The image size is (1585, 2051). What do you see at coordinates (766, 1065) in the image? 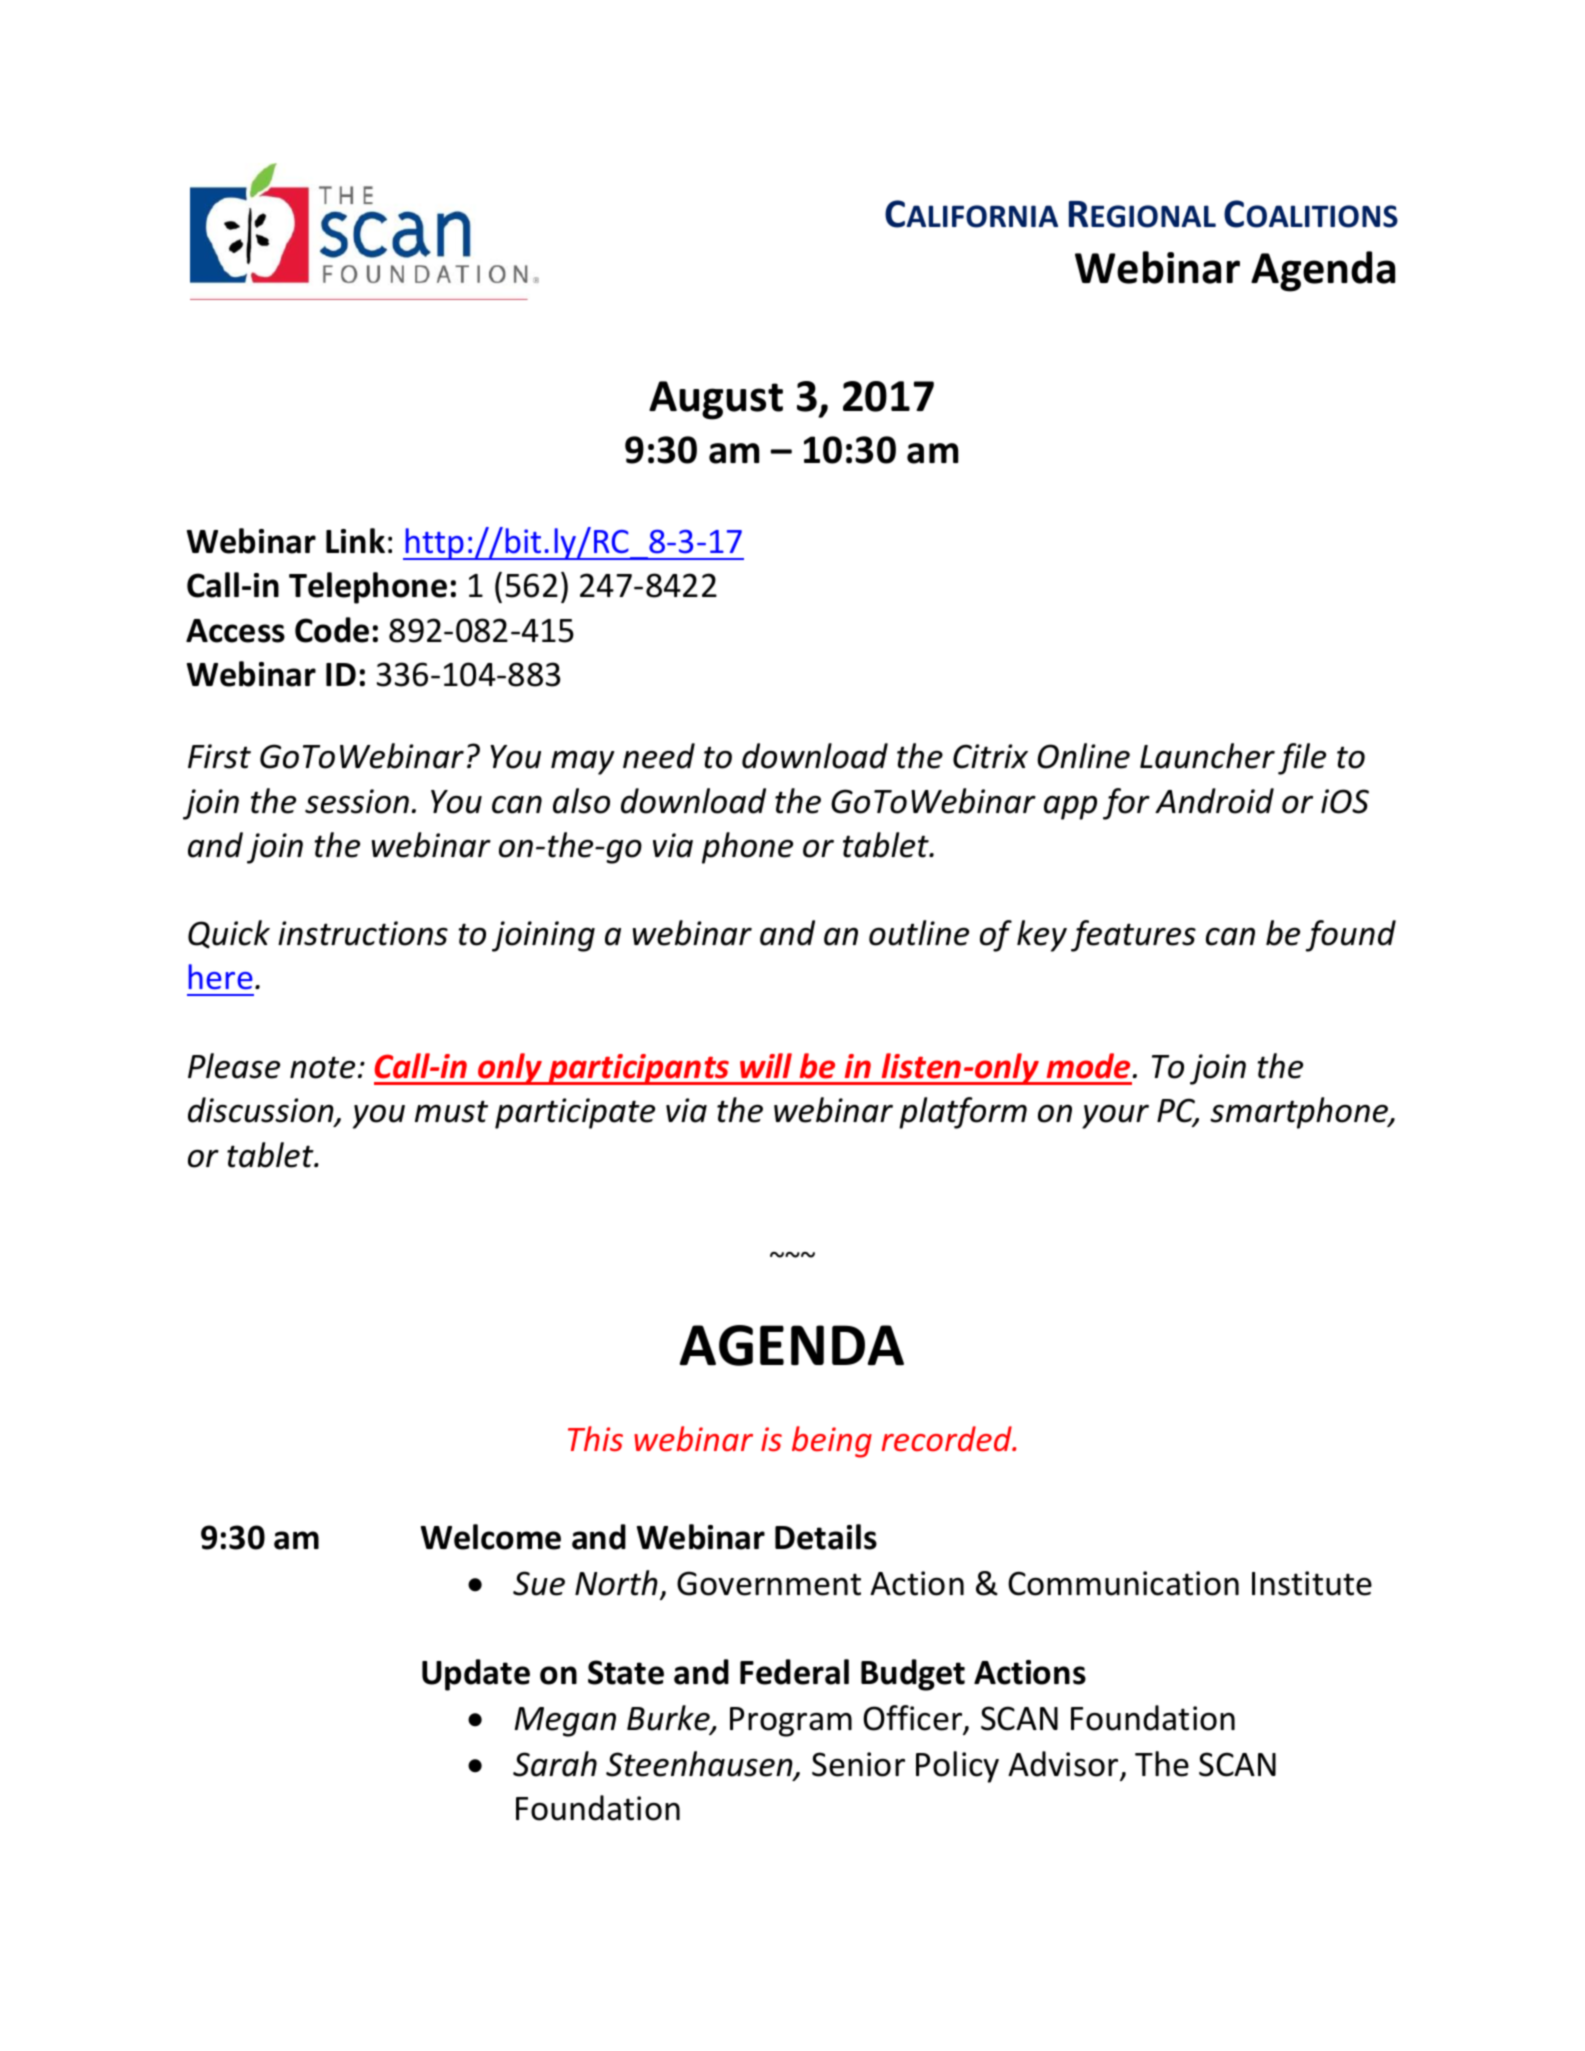
I see `will` at bounding box center [766, 1065].
